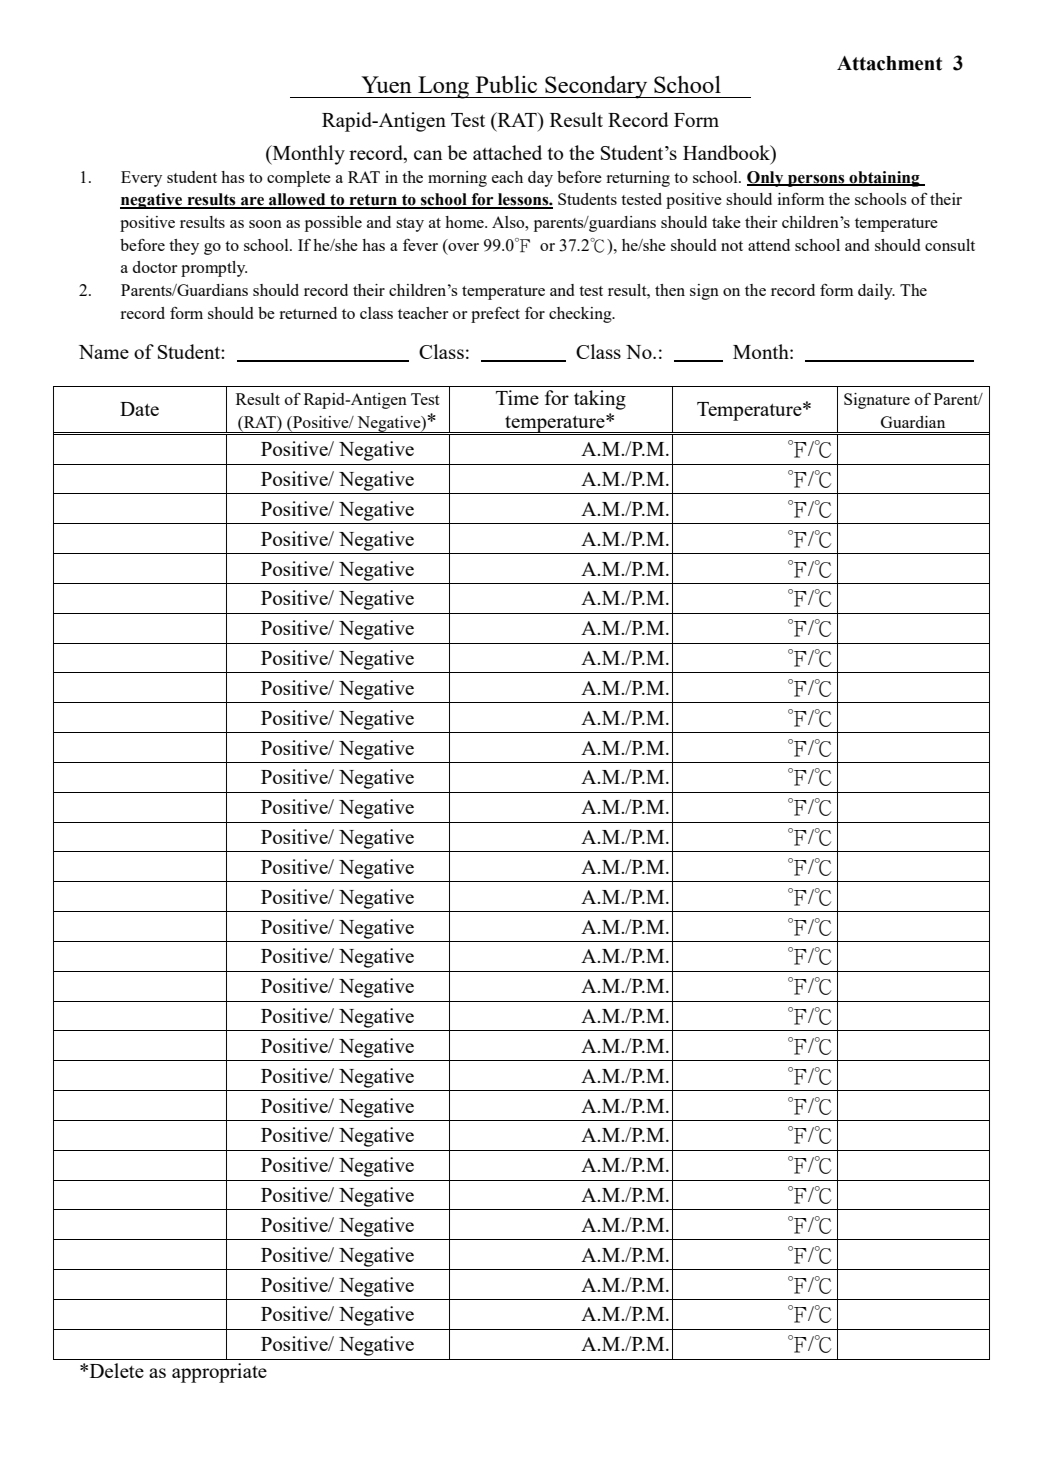 This image has height=1469, width=1038. What do you see at coordinates (889, 63) in the image?
I see `Attachment` at bounding box center [889, 63].
